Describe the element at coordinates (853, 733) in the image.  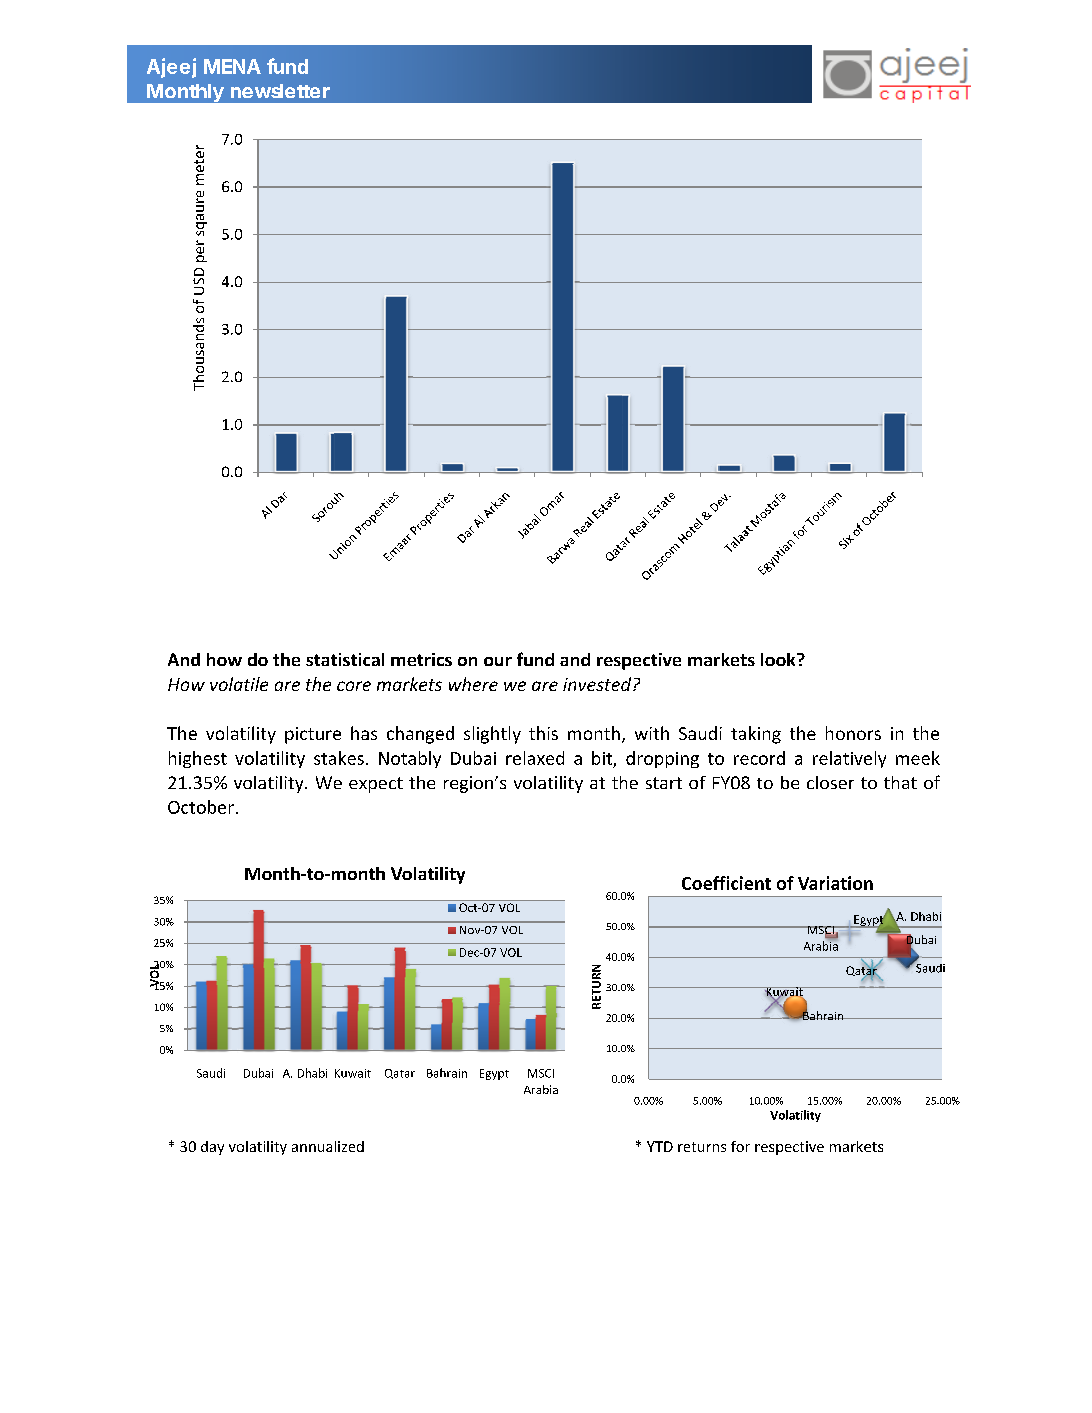
I see `honors` at that location.
